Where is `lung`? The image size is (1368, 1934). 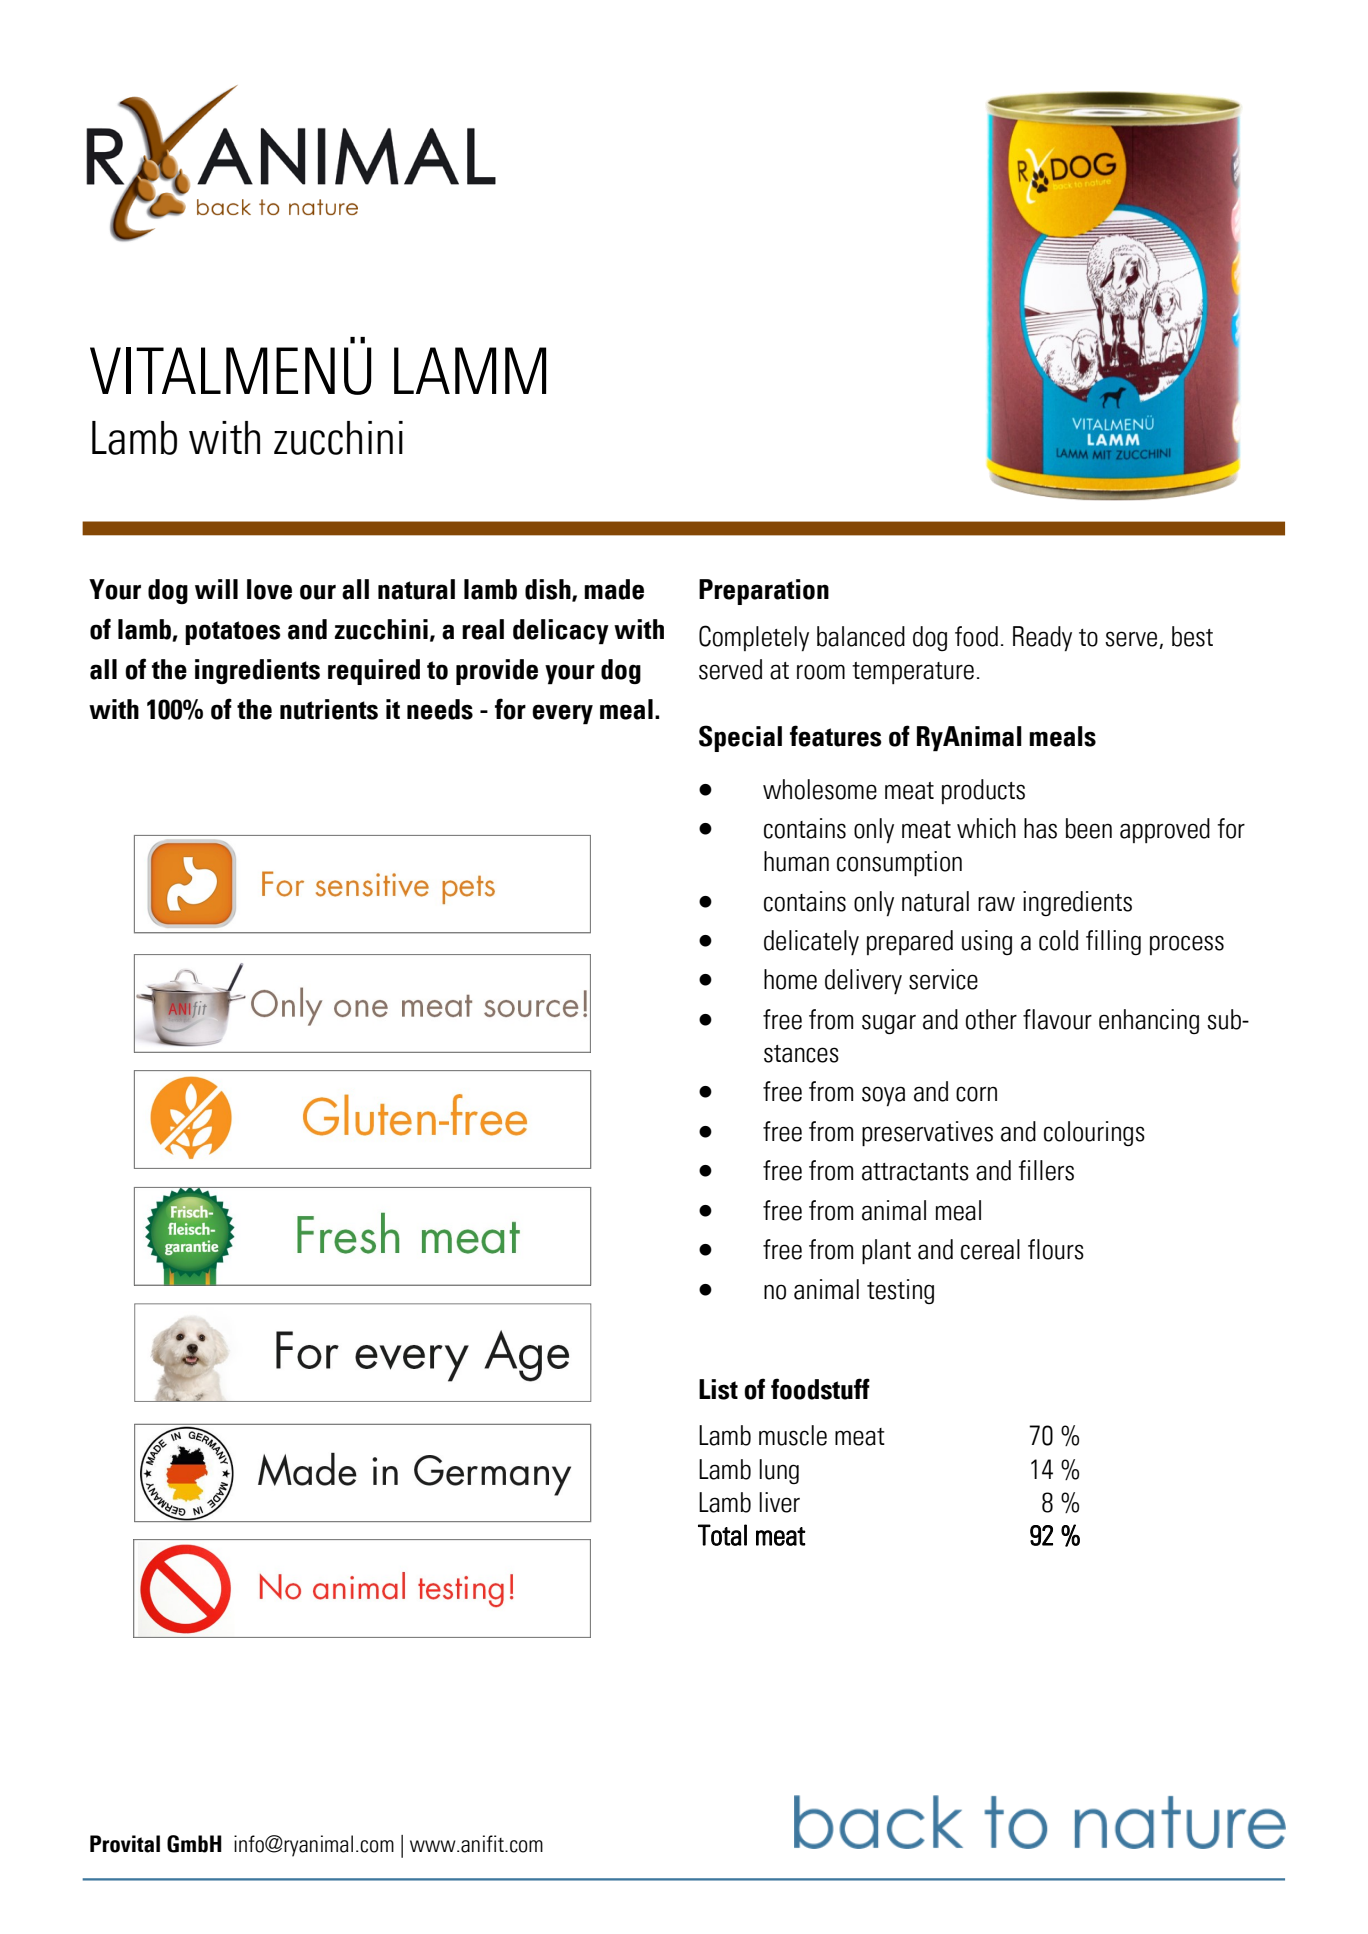 lung is located at coordinates (779, 1471).
